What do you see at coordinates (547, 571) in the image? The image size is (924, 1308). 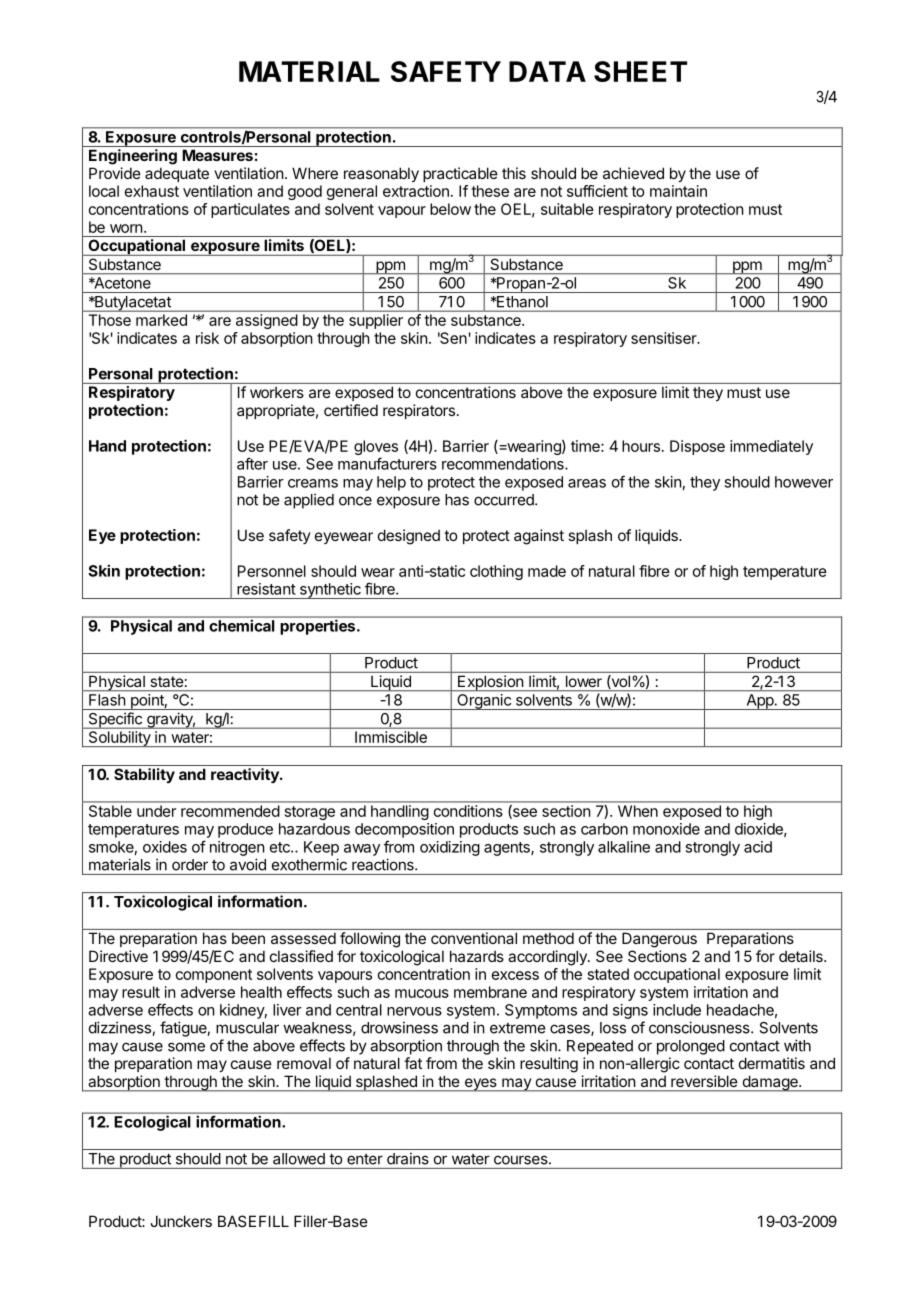 I see `made` at bounding box center [547, 571].
